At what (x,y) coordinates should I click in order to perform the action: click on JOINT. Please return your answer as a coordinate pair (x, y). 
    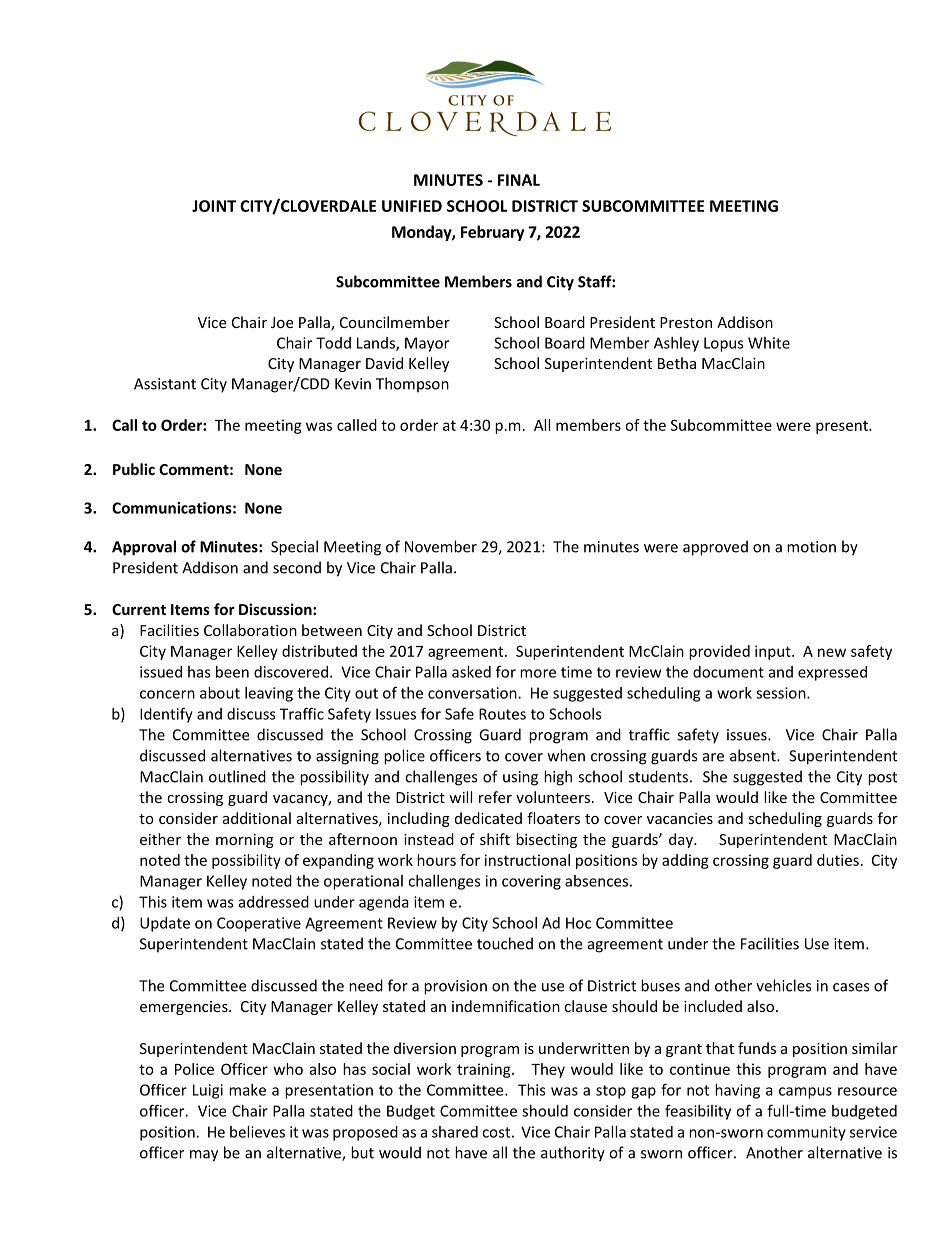
    Looking at the image, I should click on (214, 206).
